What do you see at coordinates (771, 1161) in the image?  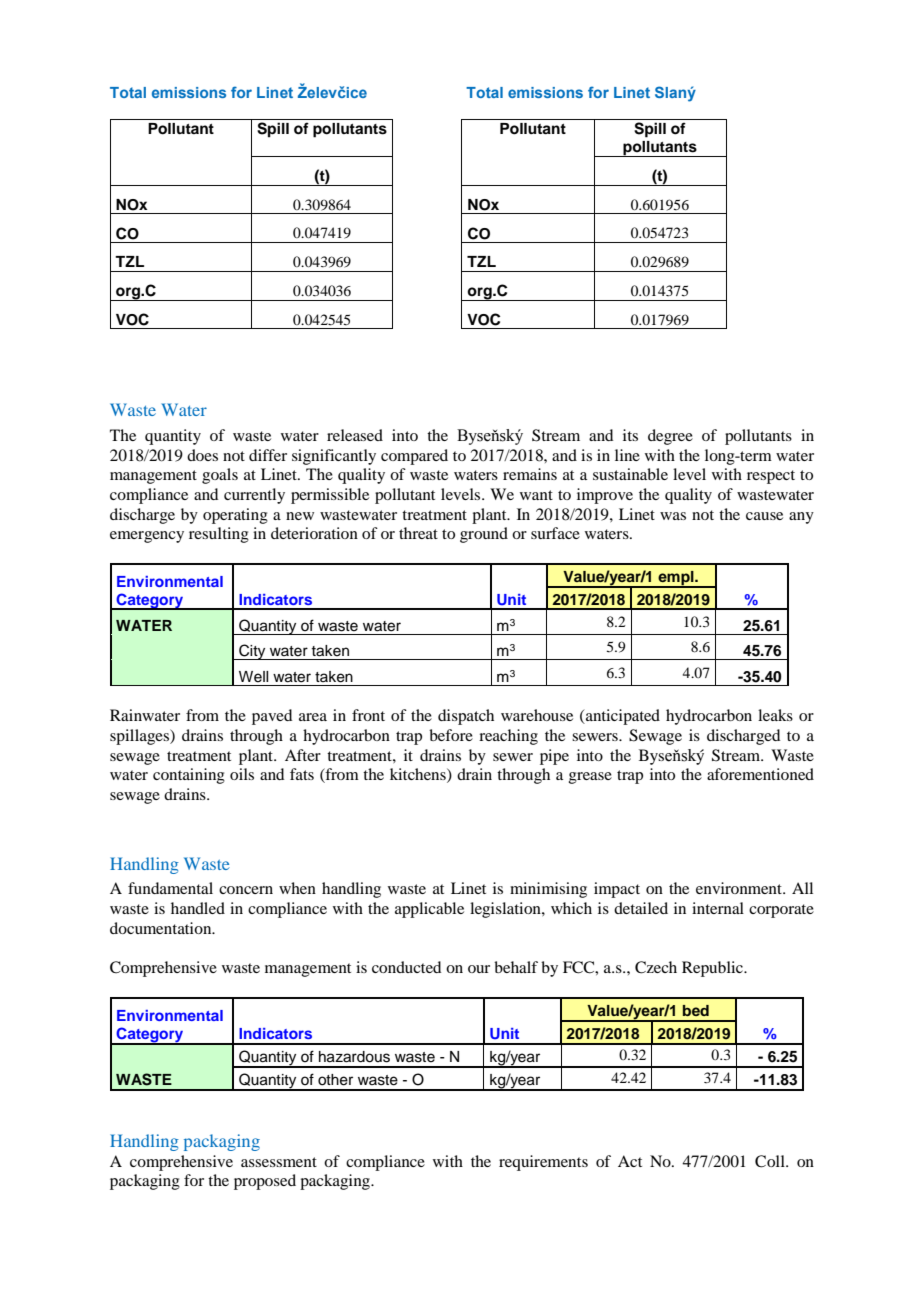 I see `Coll` at bounding box center [771, 1161].
